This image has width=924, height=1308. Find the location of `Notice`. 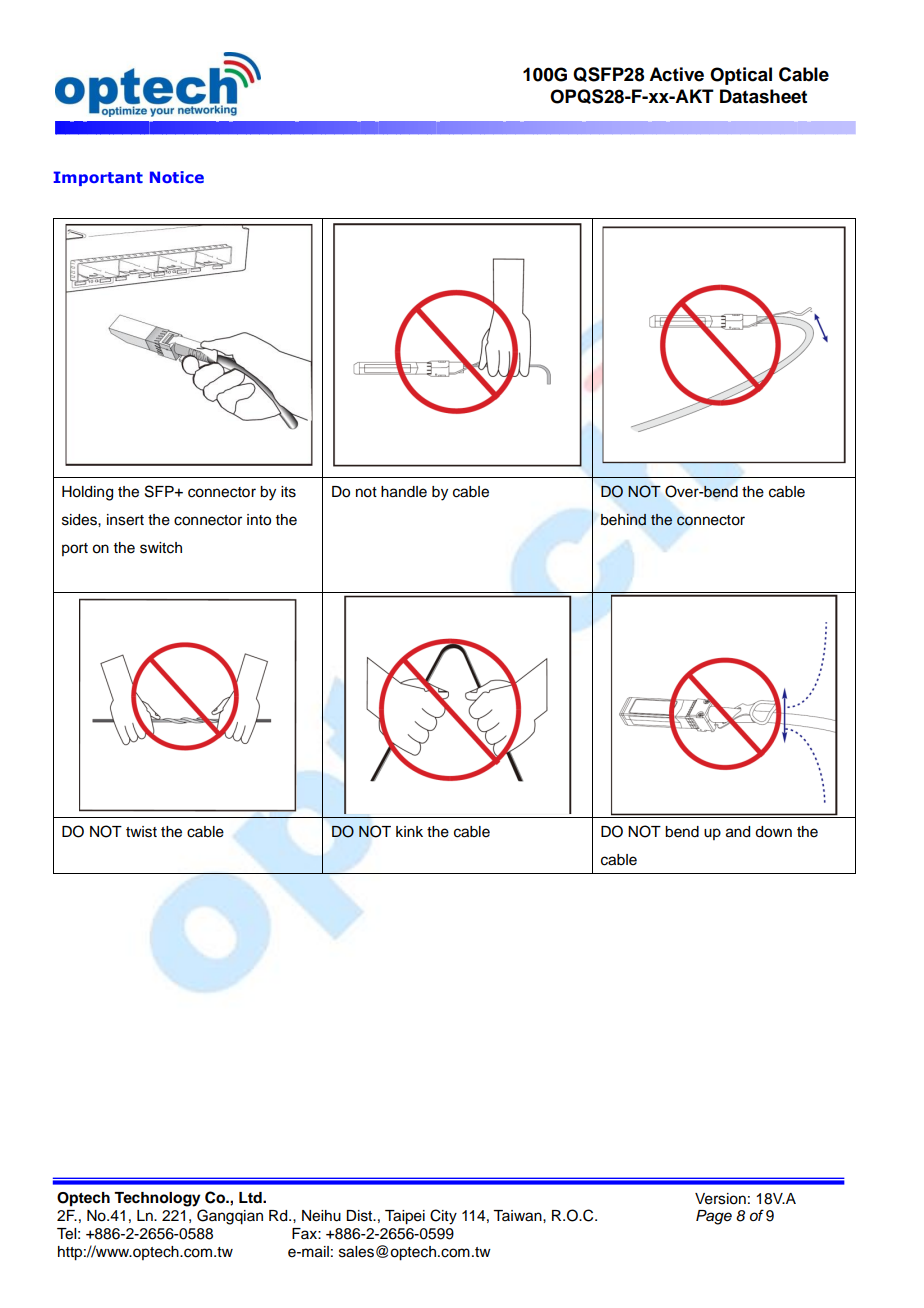

Notice is located at coordinates (177, 177).
